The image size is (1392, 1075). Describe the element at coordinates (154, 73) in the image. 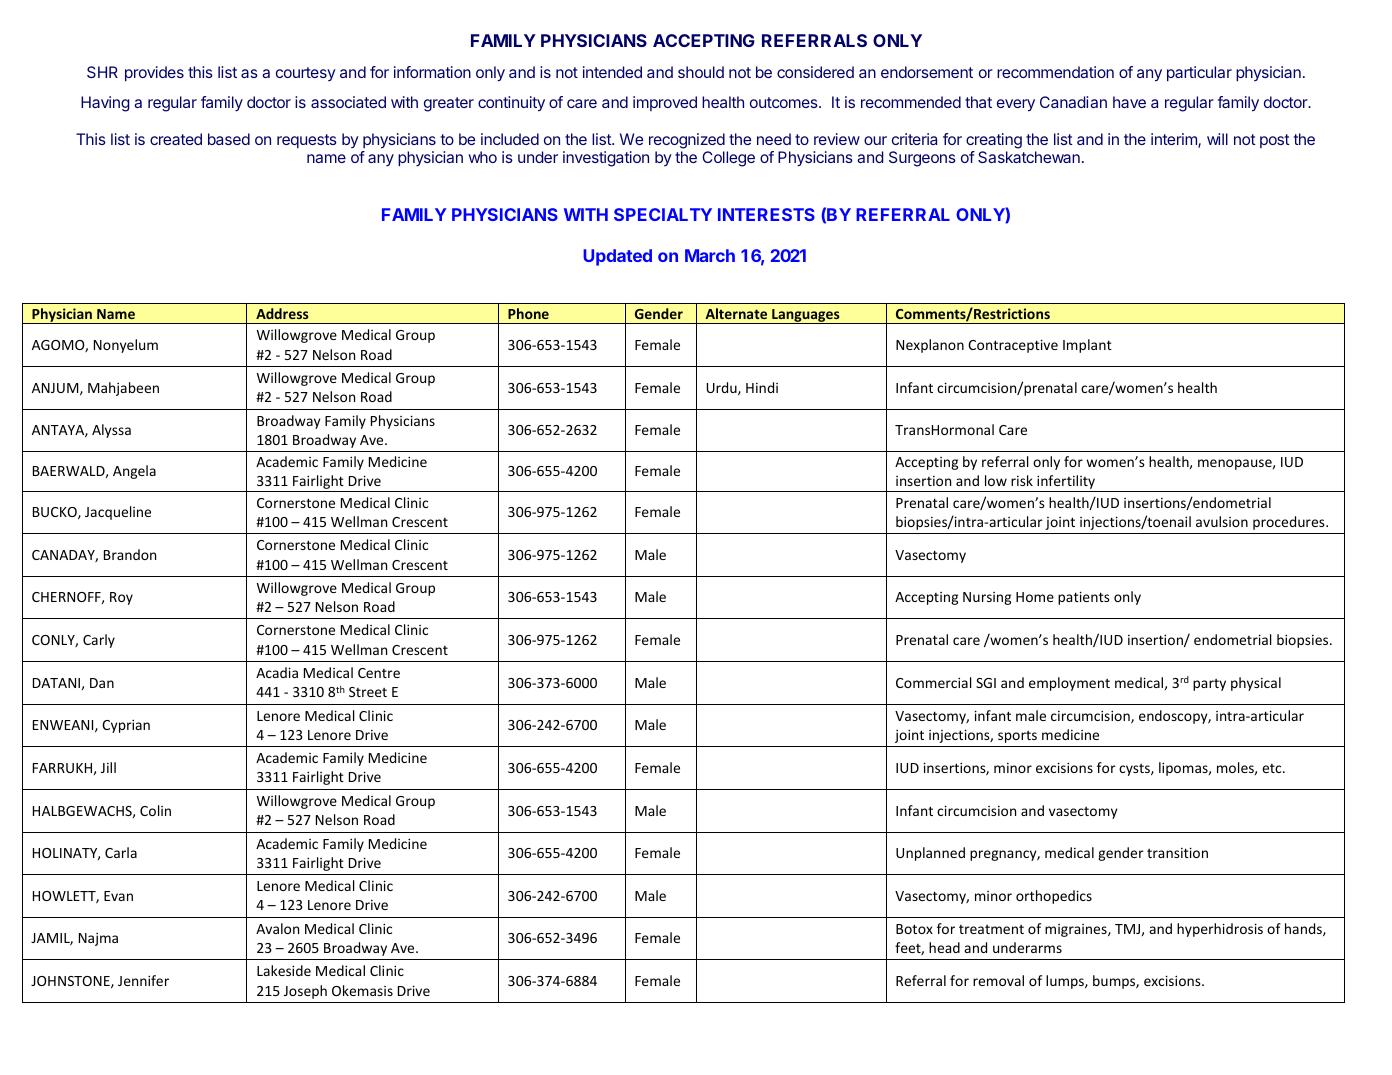

I see `provides` at that location.
